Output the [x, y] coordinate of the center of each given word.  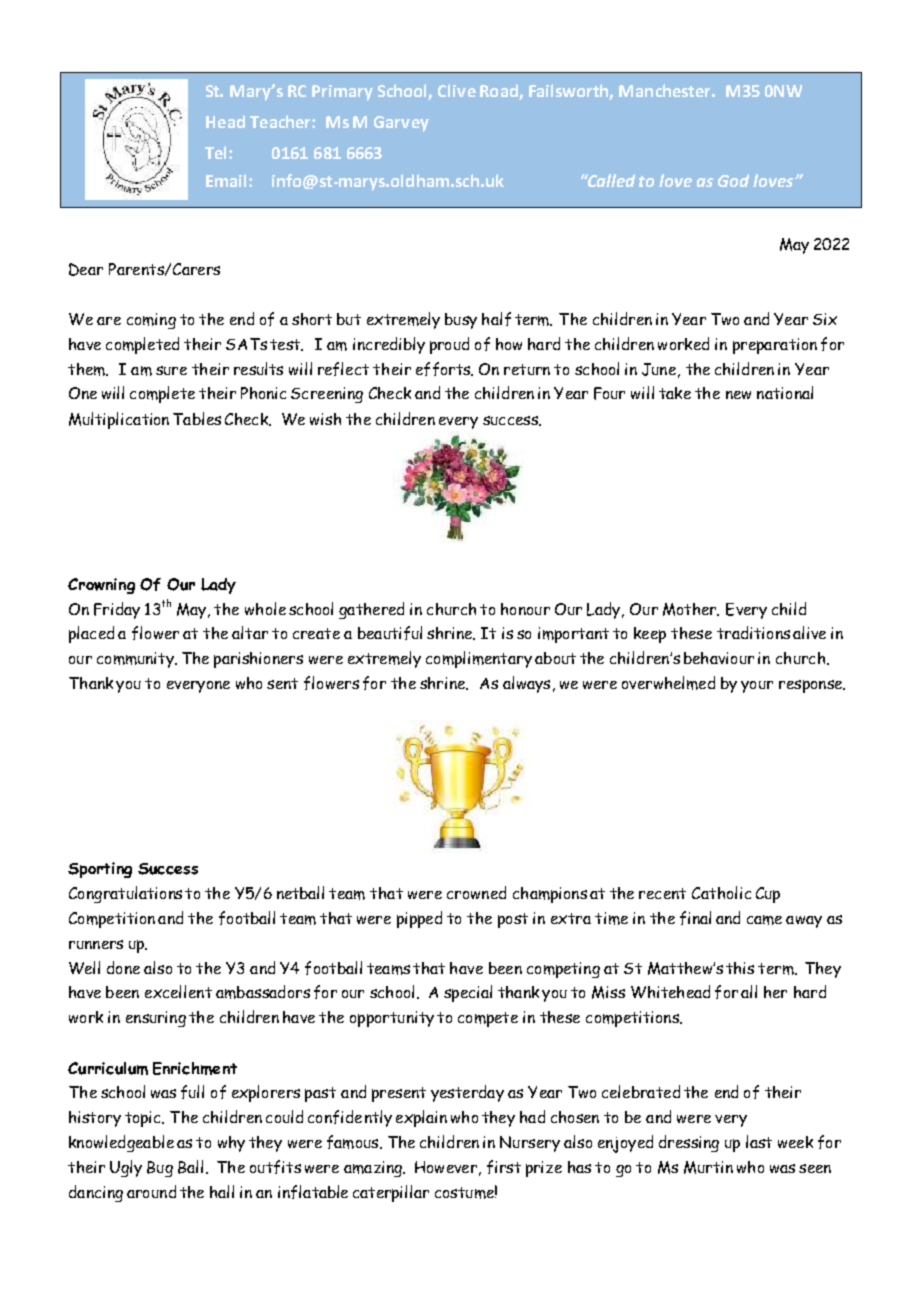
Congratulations [125, 894]
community [136, 660]
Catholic [721, 892]
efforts [444, 369]
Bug [160, 1169]
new [738, 395]
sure [171, 370]
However [446, 1167]
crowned [476, 892]
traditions [753, 632]
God [733, 180]
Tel [217, 152]
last [759, 1141]
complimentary [479, 659]
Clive [457, 90]
